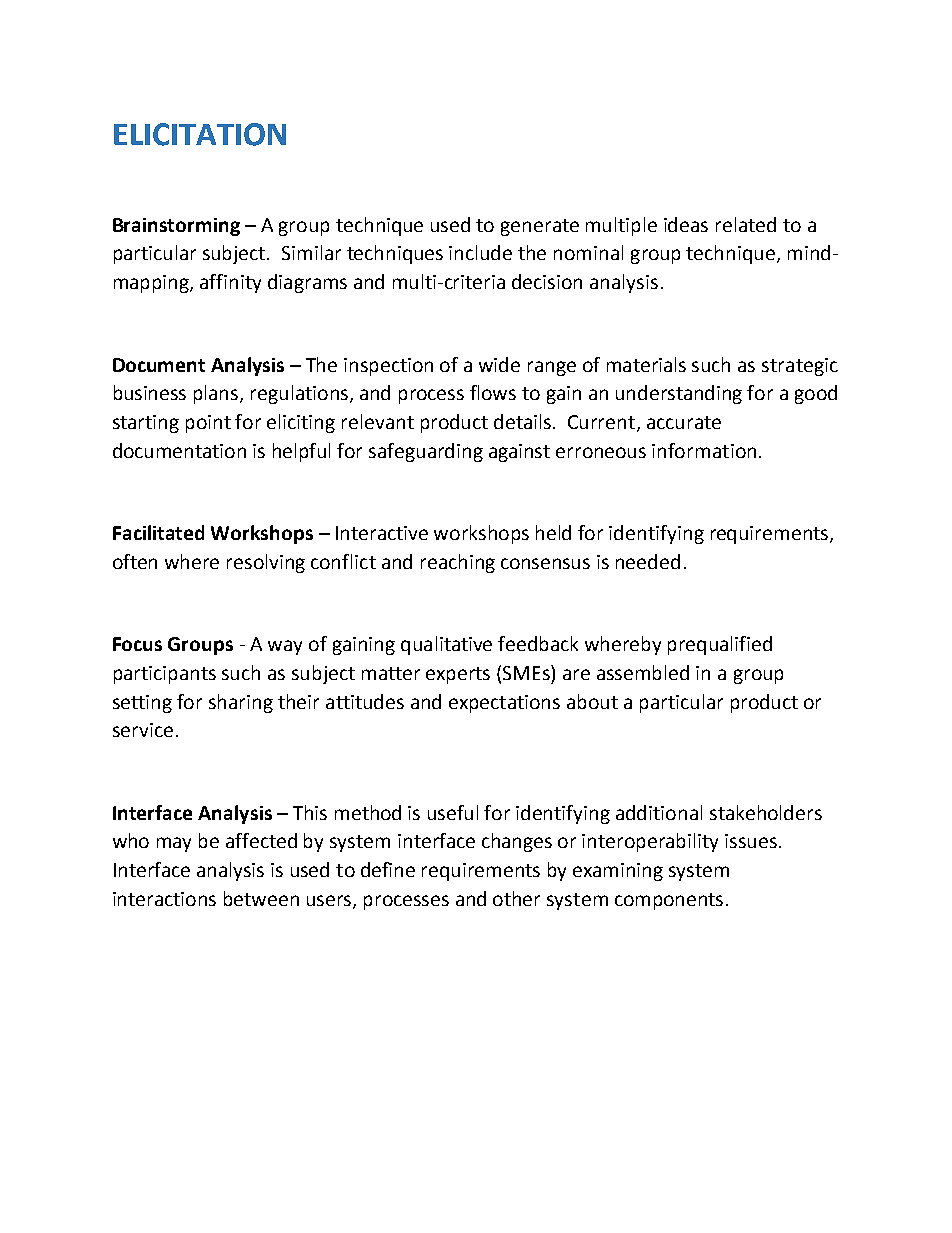 The width and height of the screenshot is (952, 1233). Describe the element at coordinates (241, 703) in the screenshot. I see `sharing` at that location.
